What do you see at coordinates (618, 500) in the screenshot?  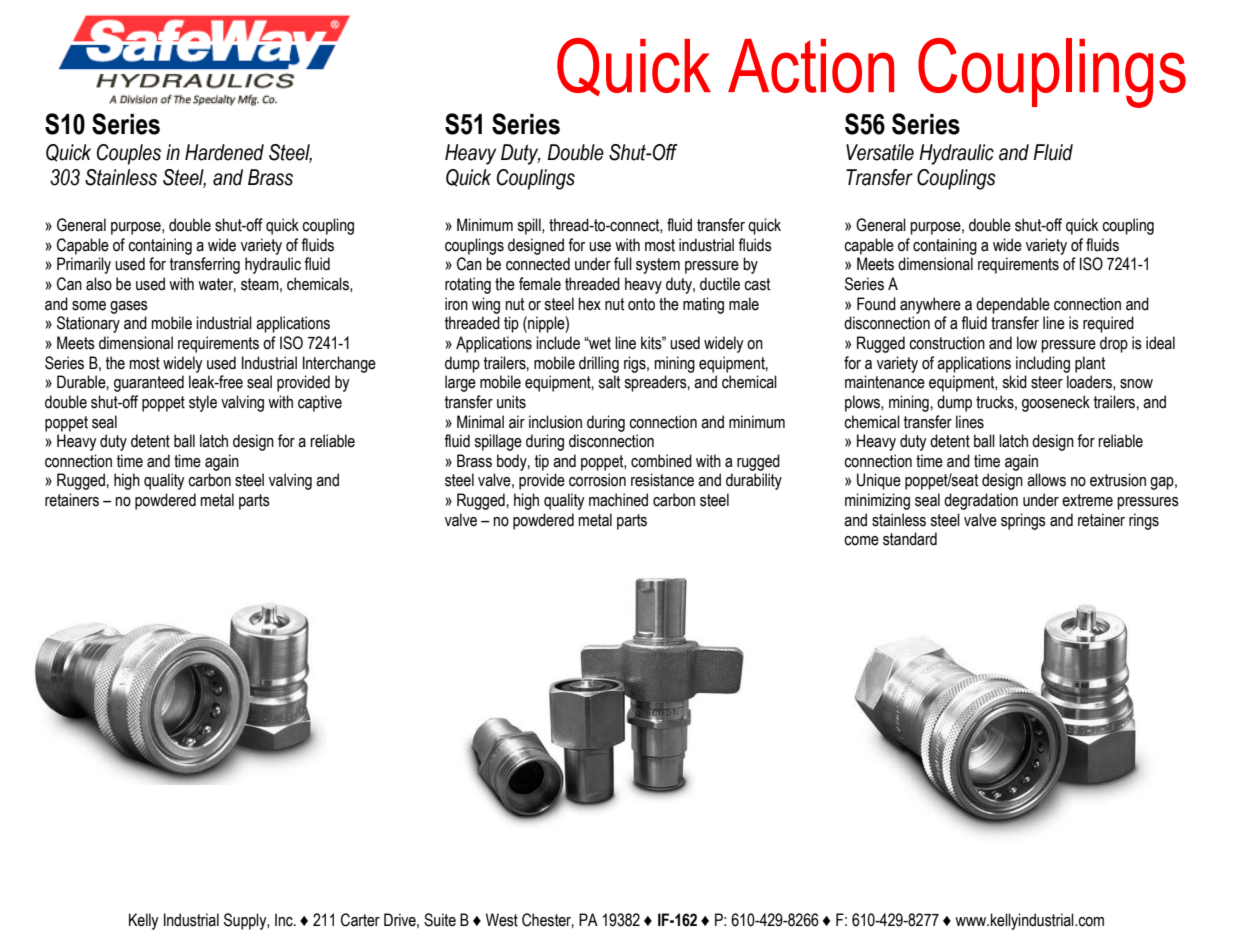 I see `machined` at bounding box center [618, 500].
